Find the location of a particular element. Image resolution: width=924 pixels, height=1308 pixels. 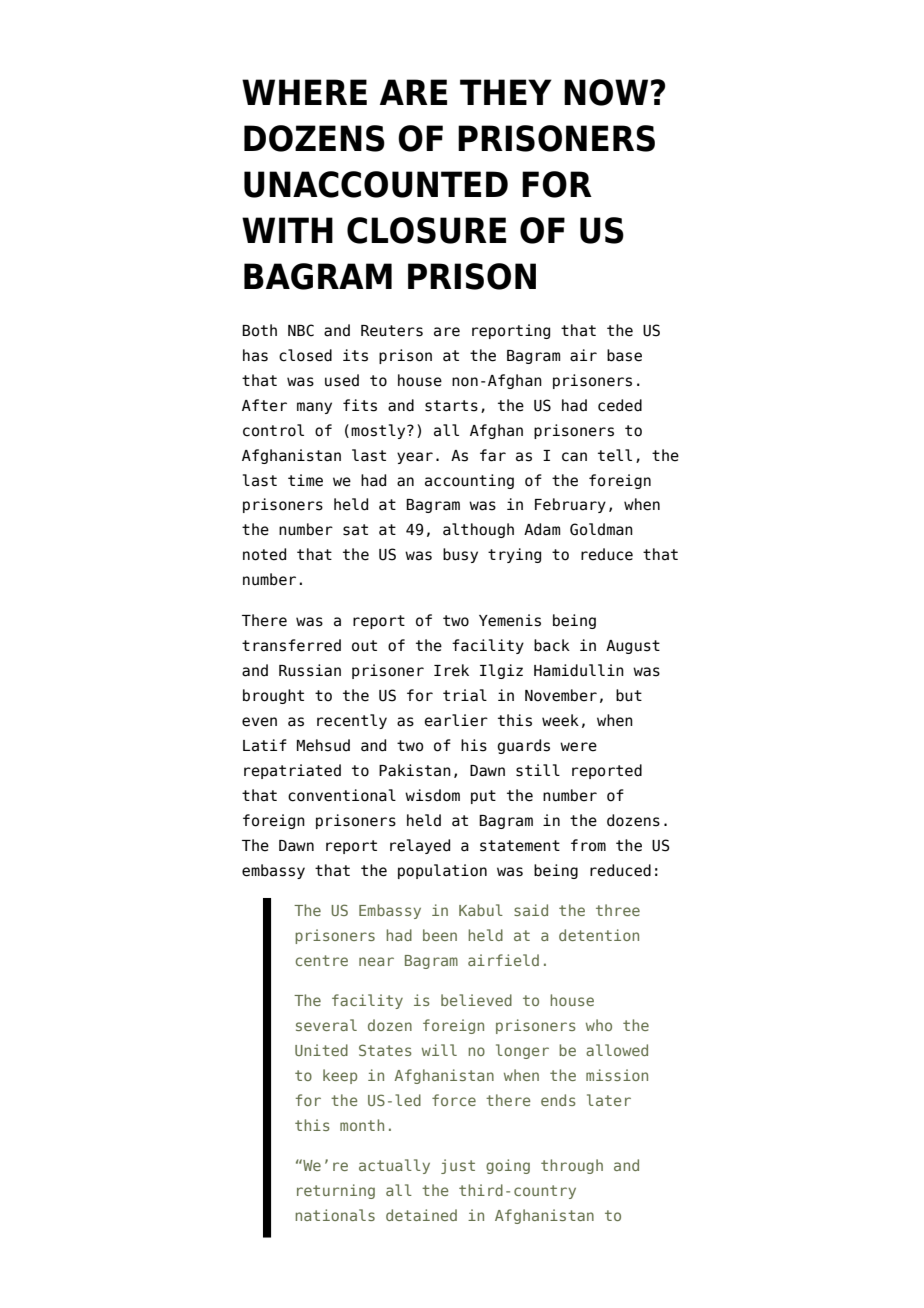

THEY is located at coordinates (506, 92).
